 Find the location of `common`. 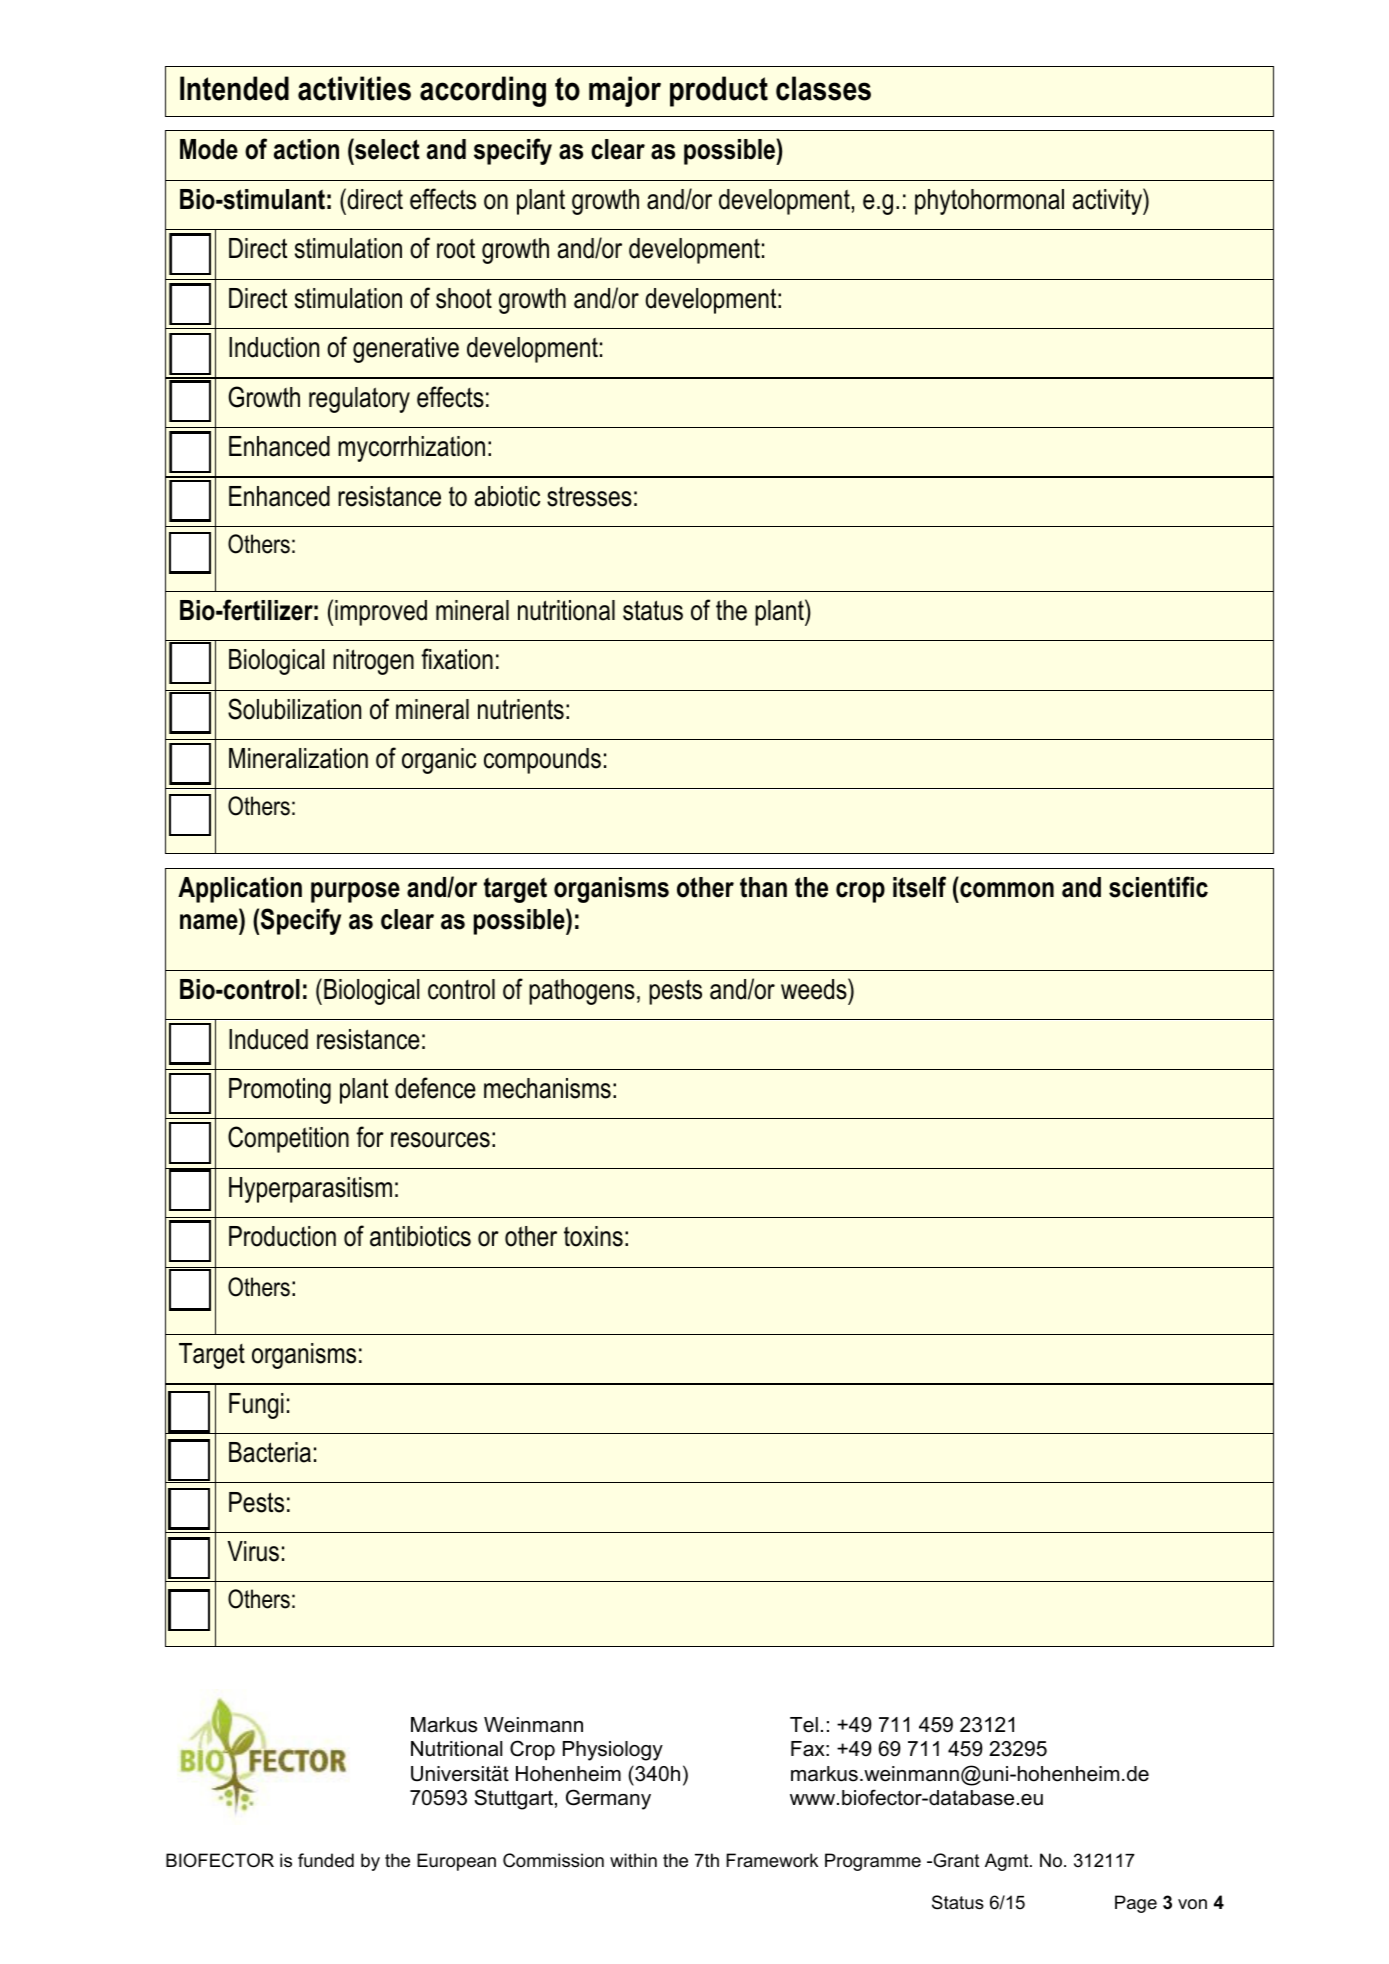

common is located at coordinates (1007, 890).
